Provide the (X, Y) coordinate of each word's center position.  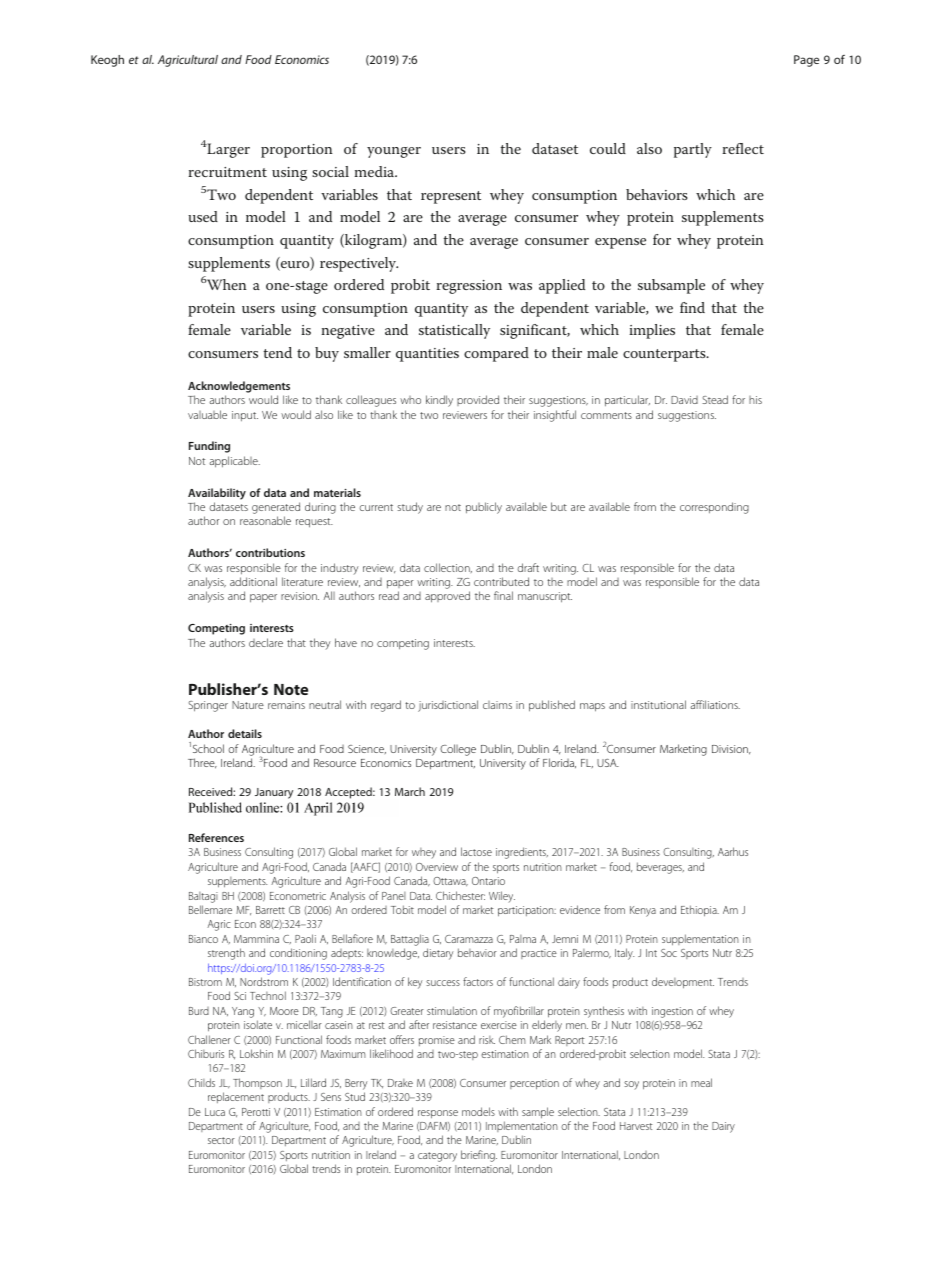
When (225, 284)
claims (497, 705)
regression (469, 287)
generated (276, 509)
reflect (743, 148)
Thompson (257, 1083)
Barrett (270, 910)
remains (286, 705)
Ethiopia (700, 910)
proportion (297, 151)
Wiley (502, 897)
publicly (484, 508)
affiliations (715, 704)
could (608, 148)
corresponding (714, 508)
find (692, 307)
